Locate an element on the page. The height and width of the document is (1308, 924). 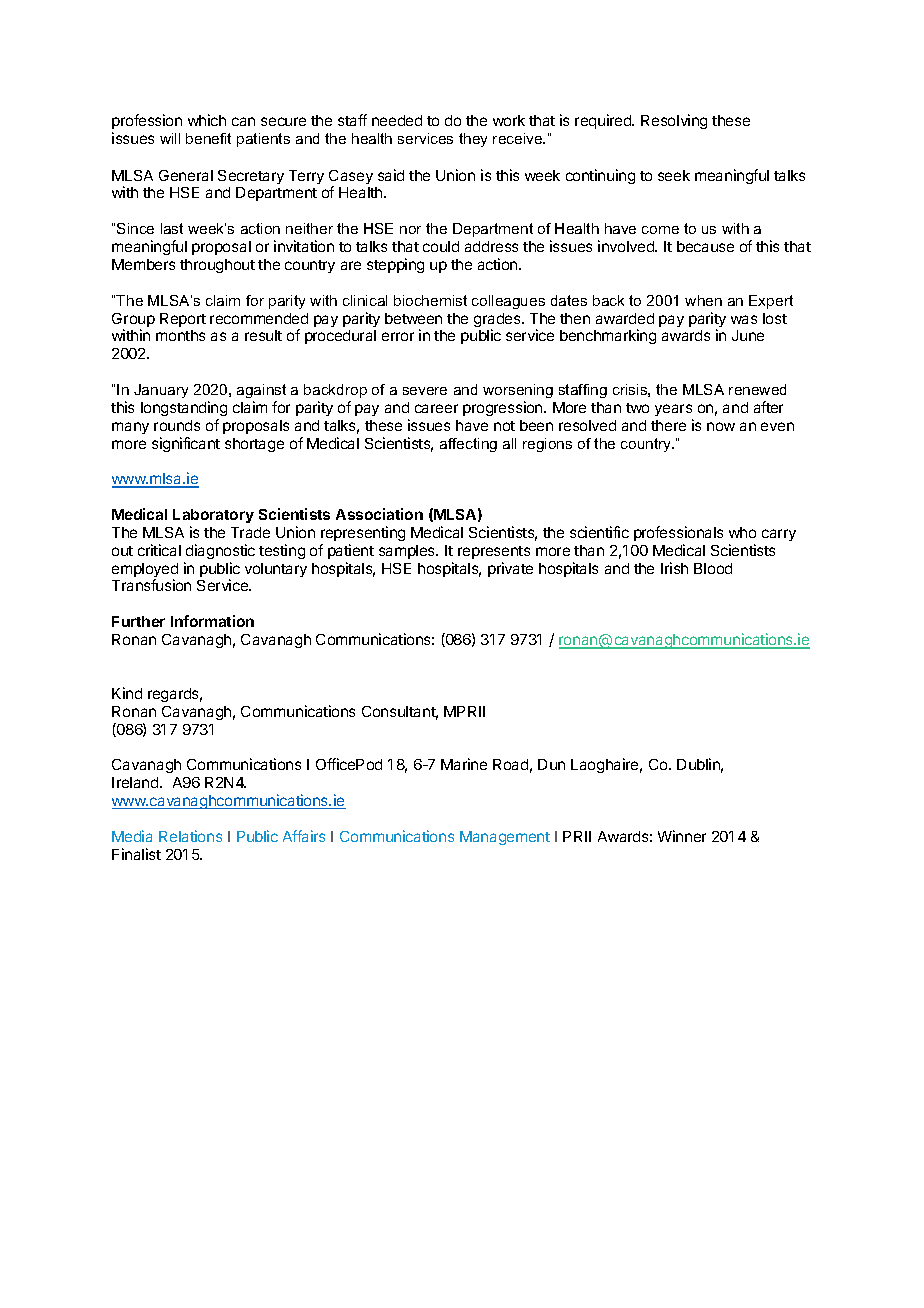
affecting is located at coordinates (468, 445).
